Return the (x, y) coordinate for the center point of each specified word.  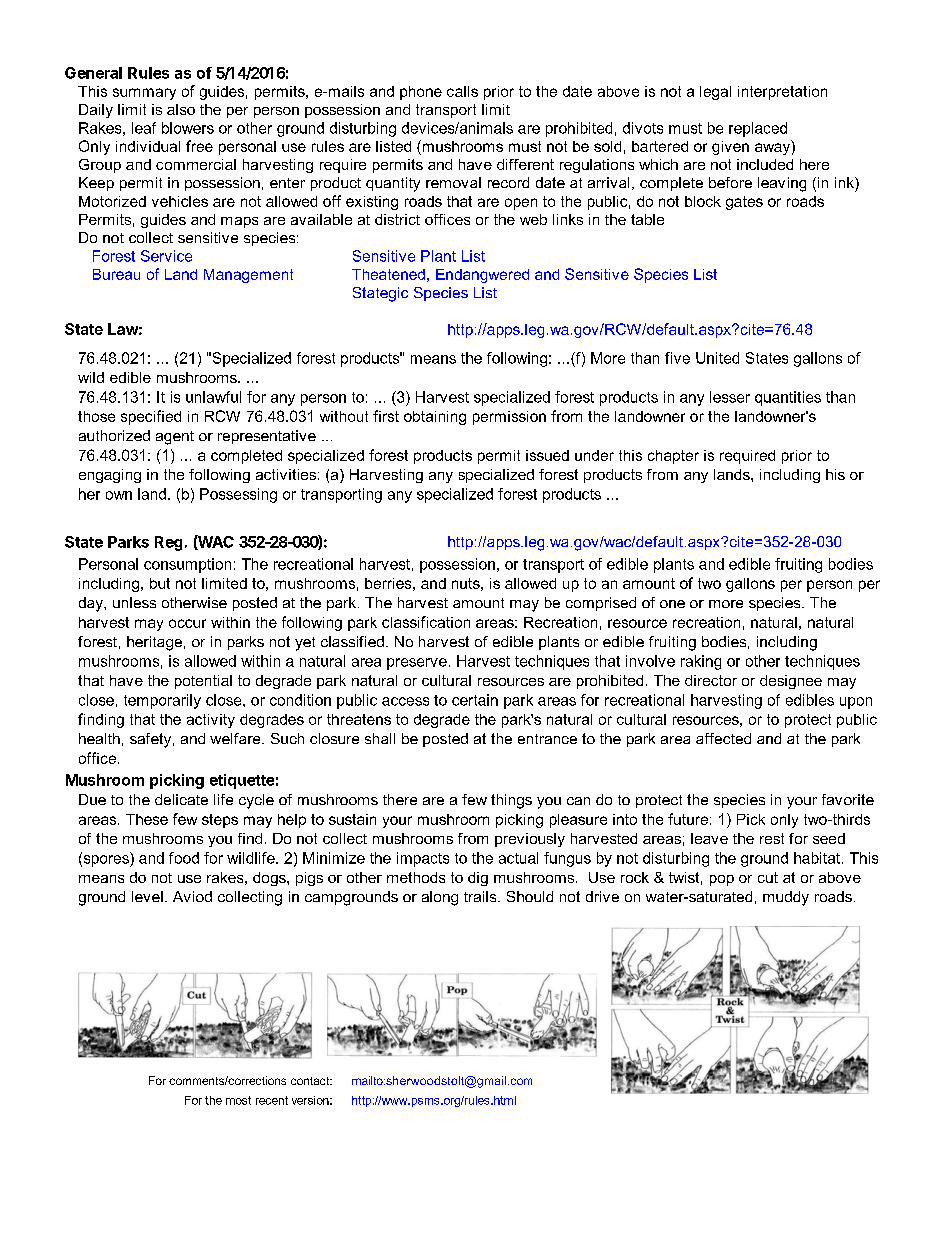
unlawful (213, 397)
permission (509, 418)
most (238, 1100)
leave (709, 838)
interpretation (782, 93)
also (181, 109)
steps (220, 821)
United (717, 358)
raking (701, 662)
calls (462, 91)
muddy (786, 898)
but (160, 583)
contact (311, 1081)
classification (426, 622)
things (511, 801)
